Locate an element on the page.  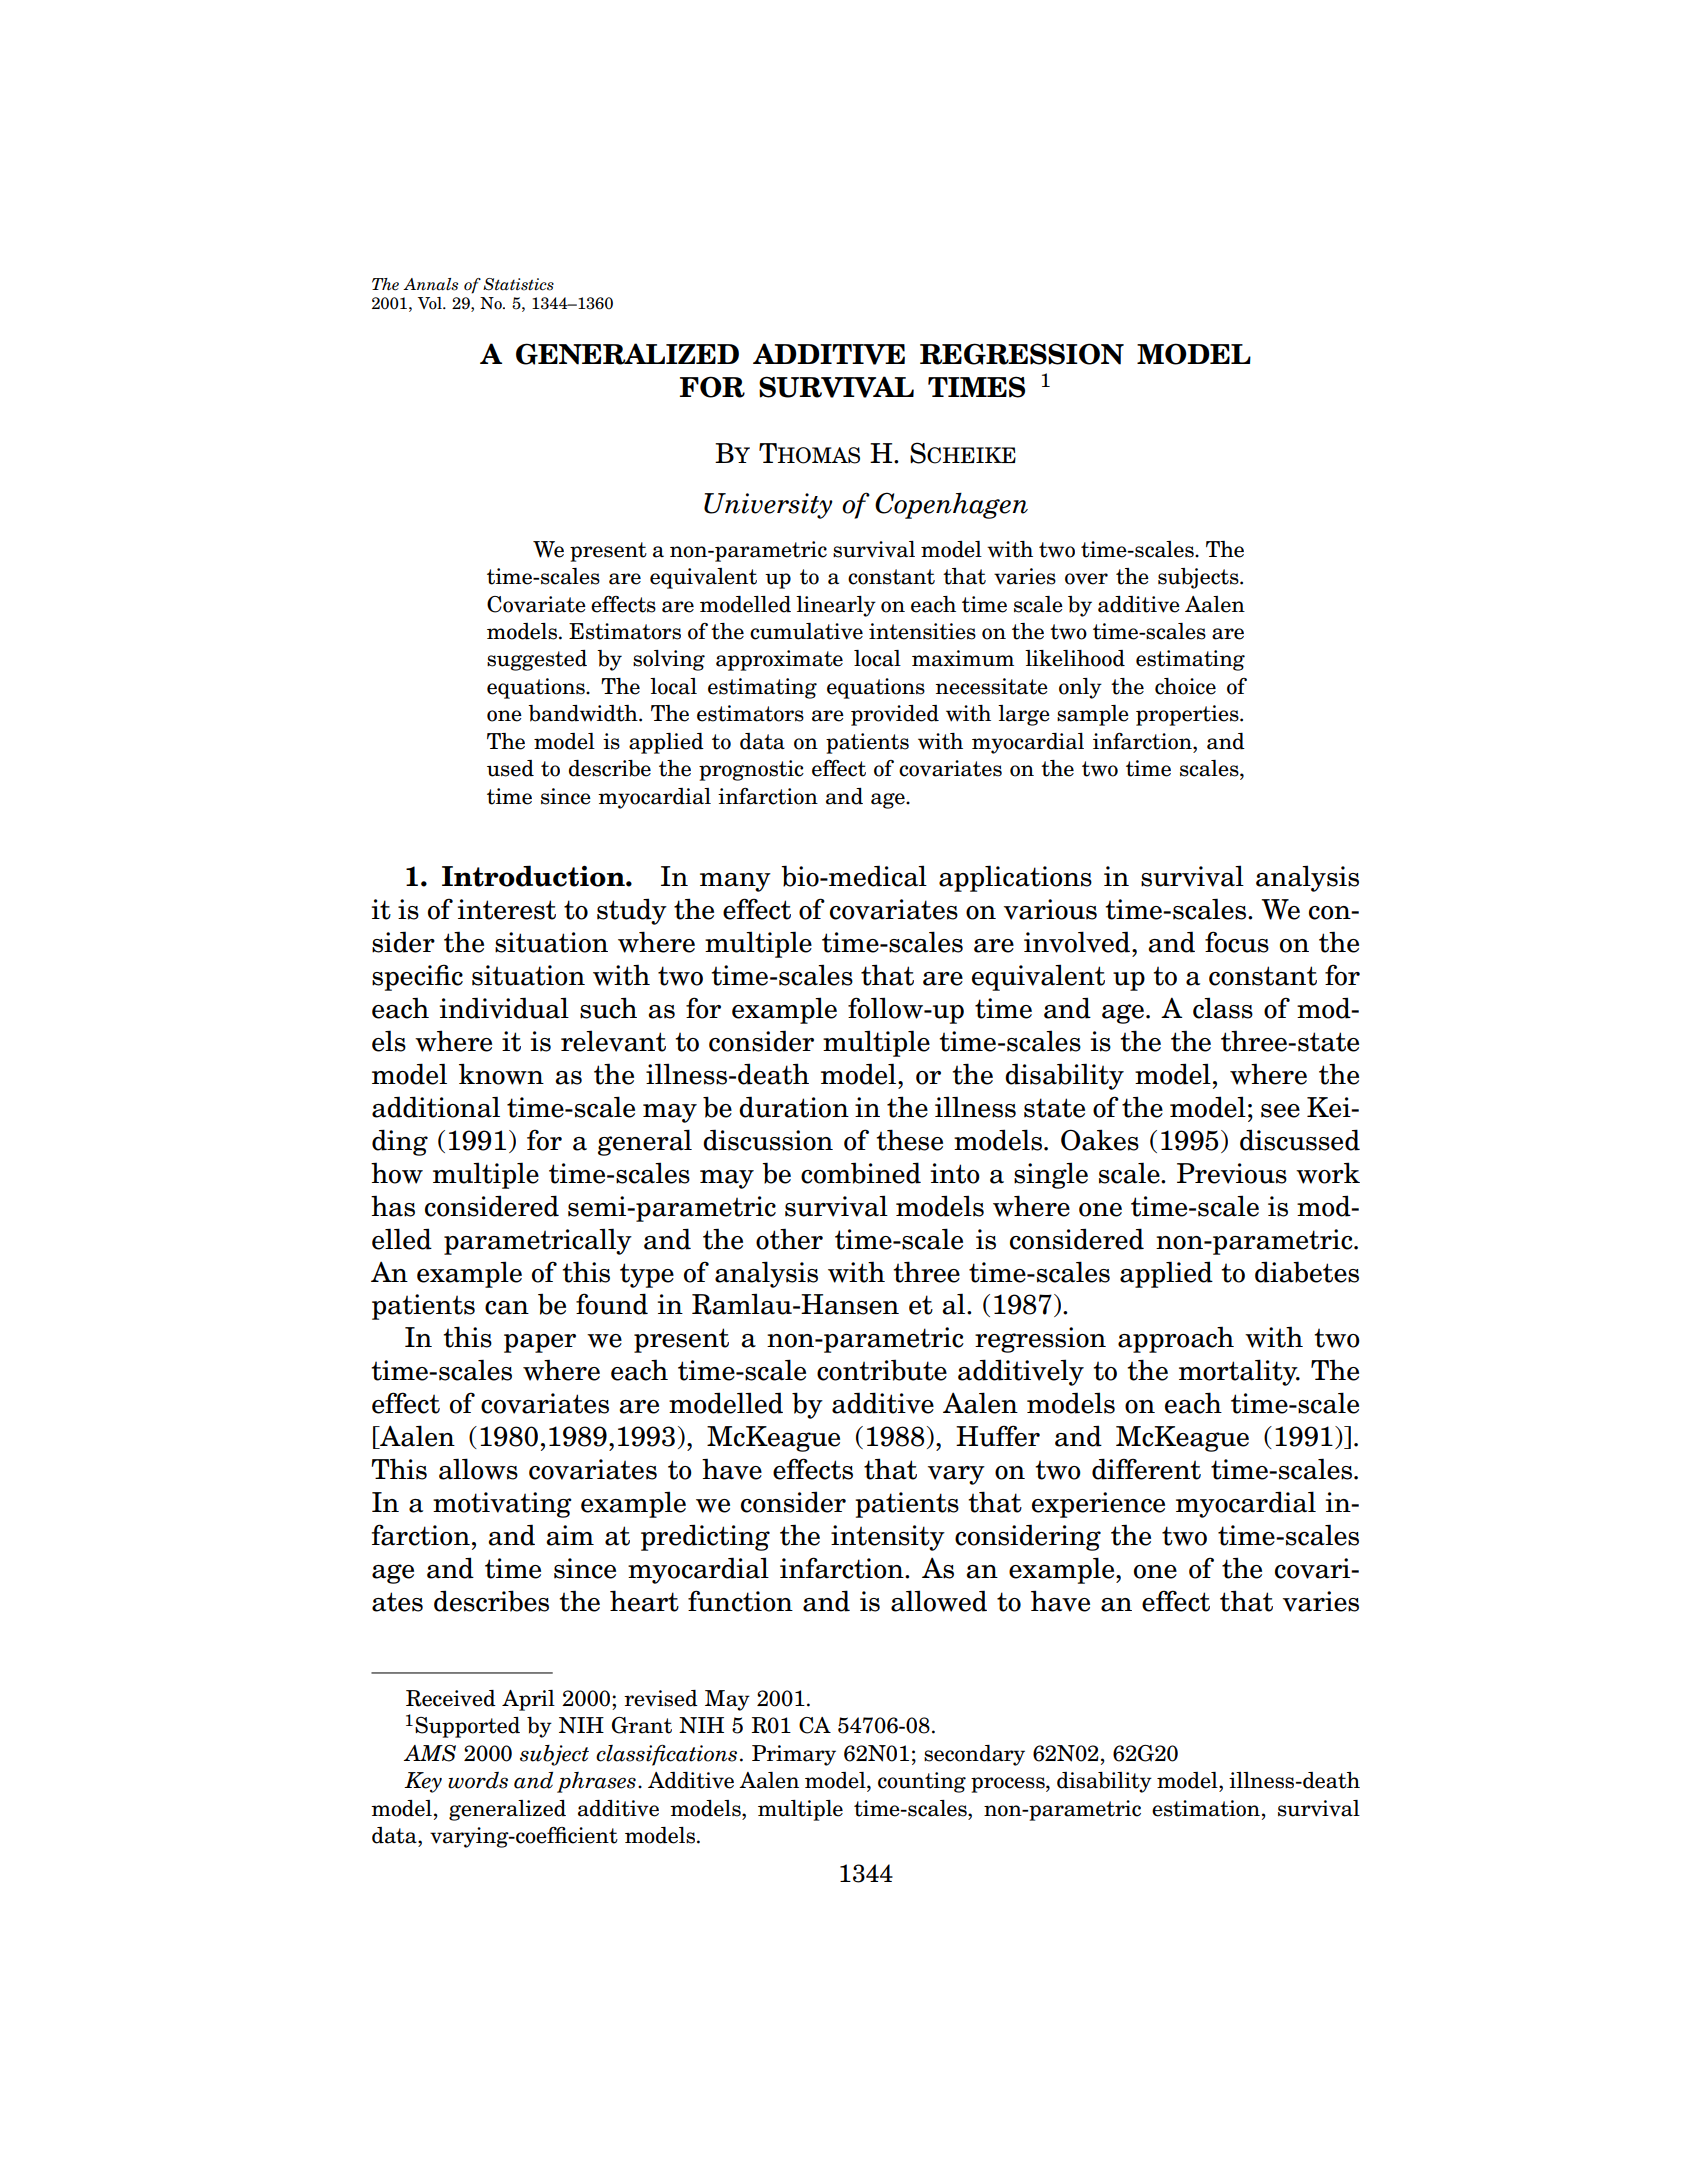
estimation is located at coordinates (1206, 1808).
